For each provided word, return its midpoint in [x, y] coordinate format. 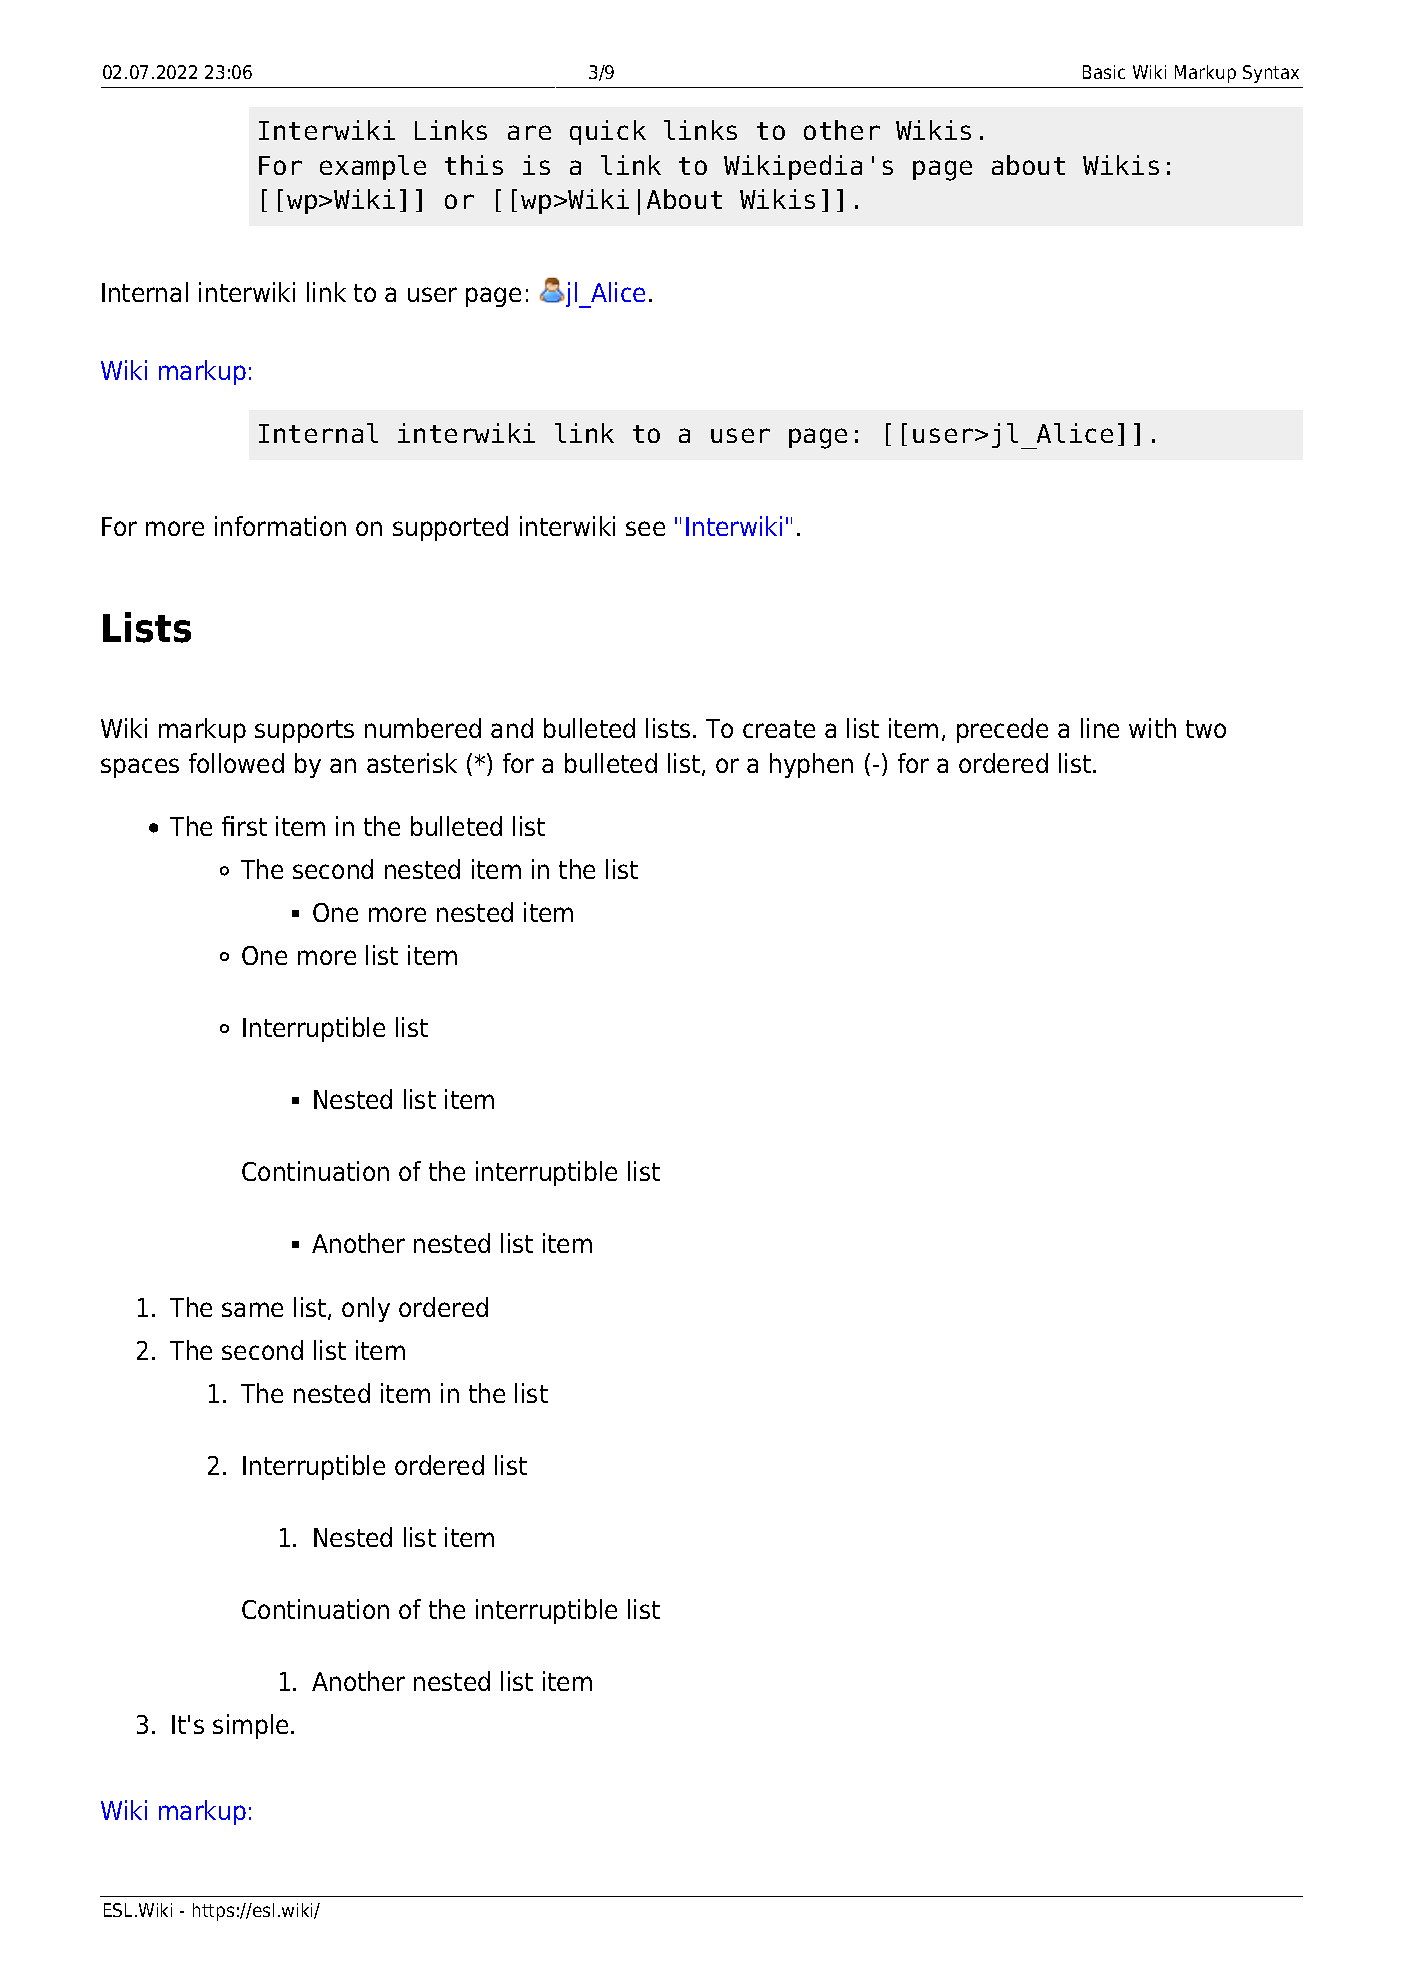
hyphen [811, 765]
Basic [1104, 72]
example [373, 167]
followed [236, 763]
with [1152, 728]
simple [250, 1726]
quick [608, 132]
